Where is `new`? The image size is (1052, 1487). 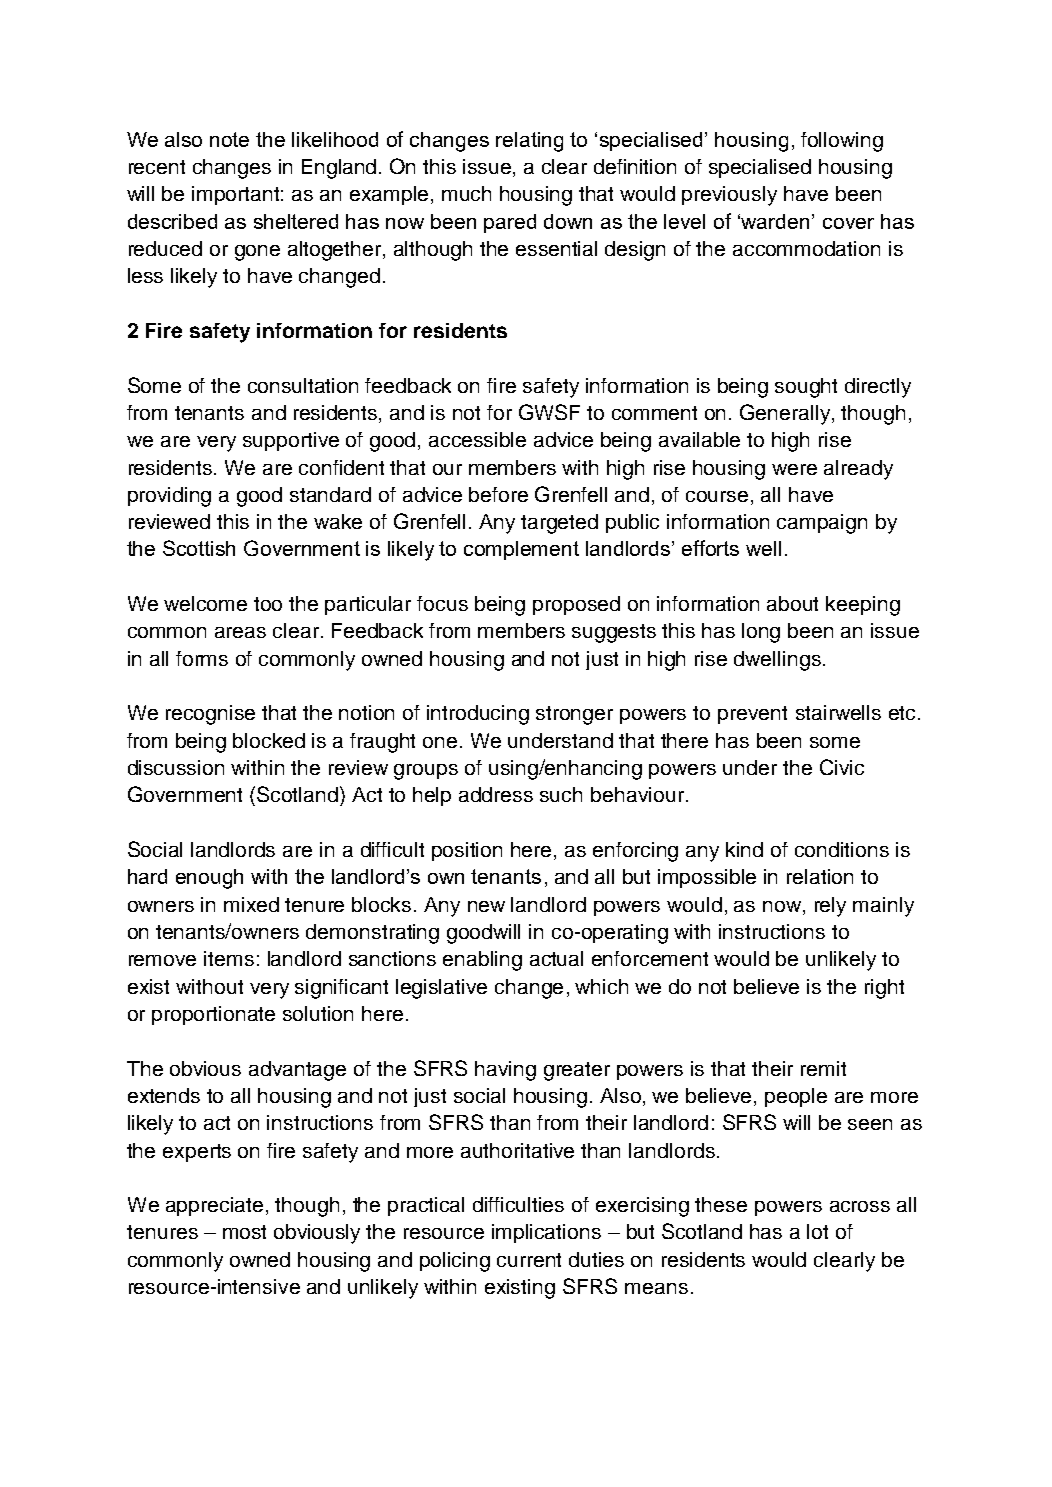
new is located at coordinates (486, 906).
